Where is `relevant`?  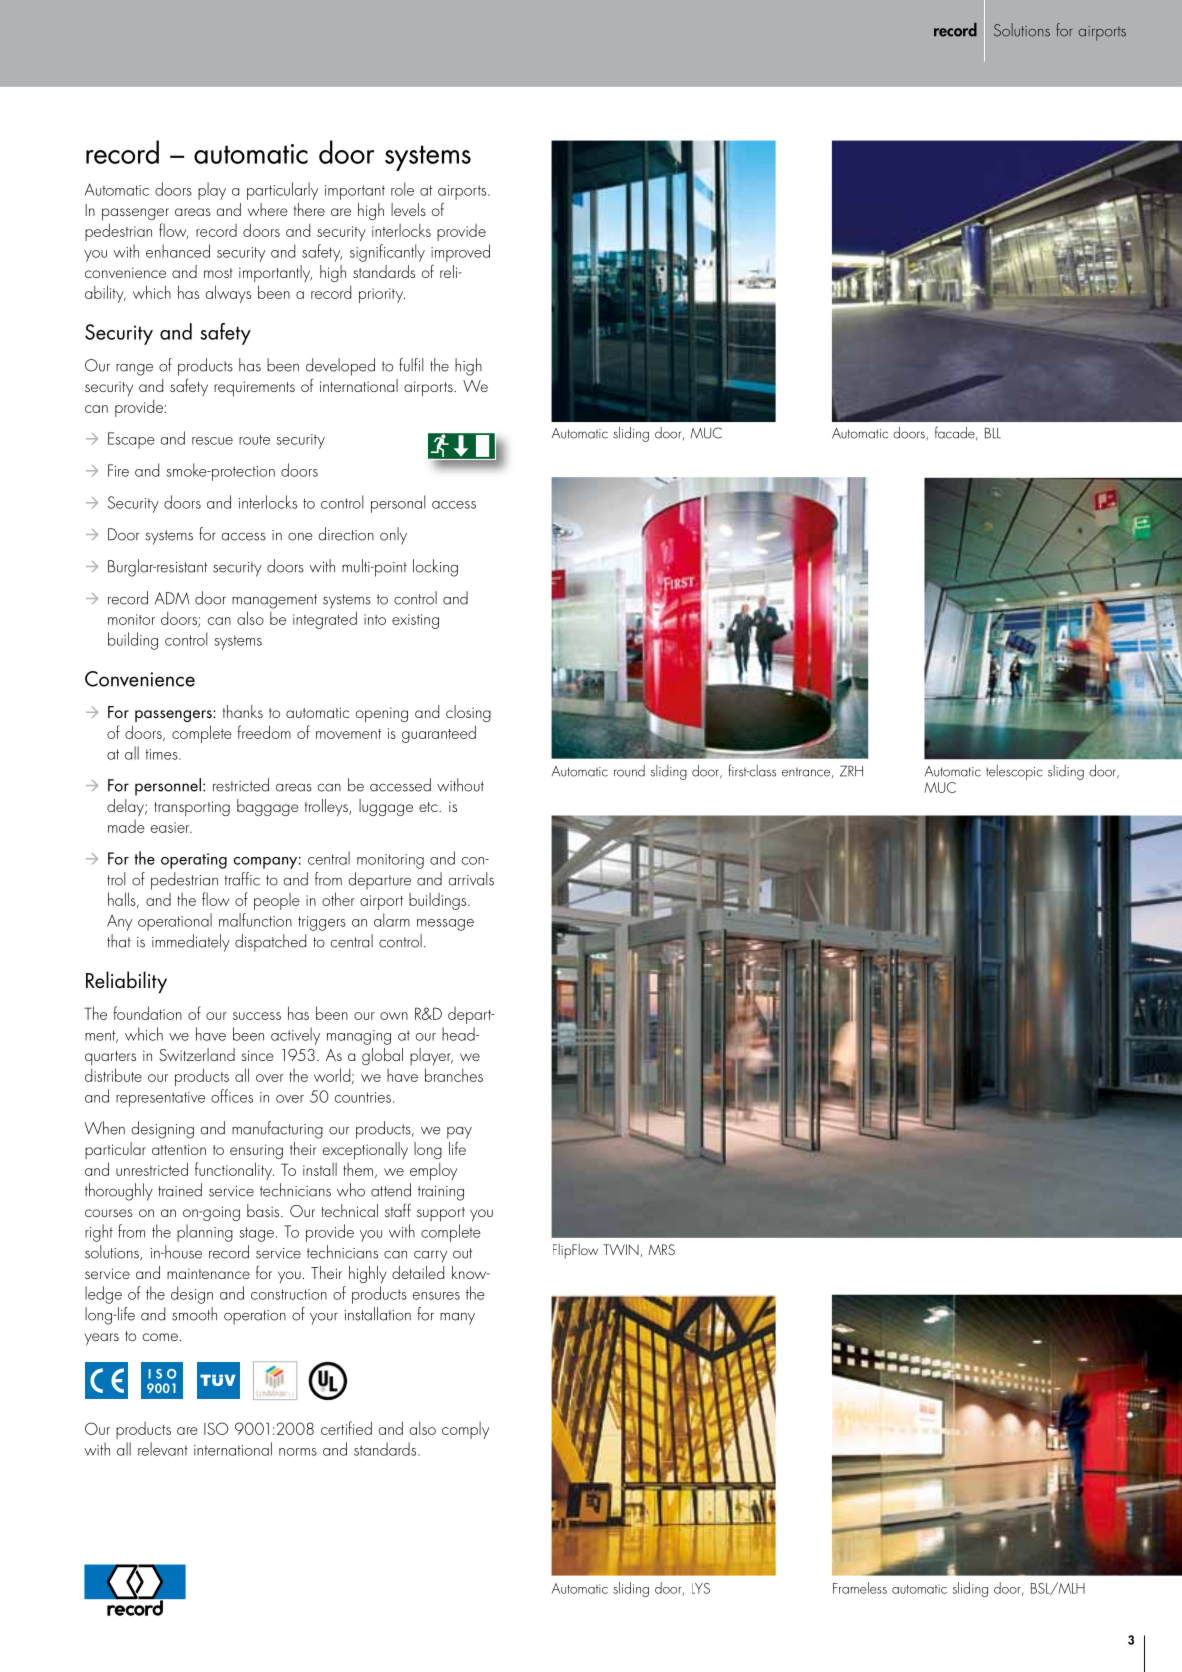 relevant is located at coordinates (163, 1449).
